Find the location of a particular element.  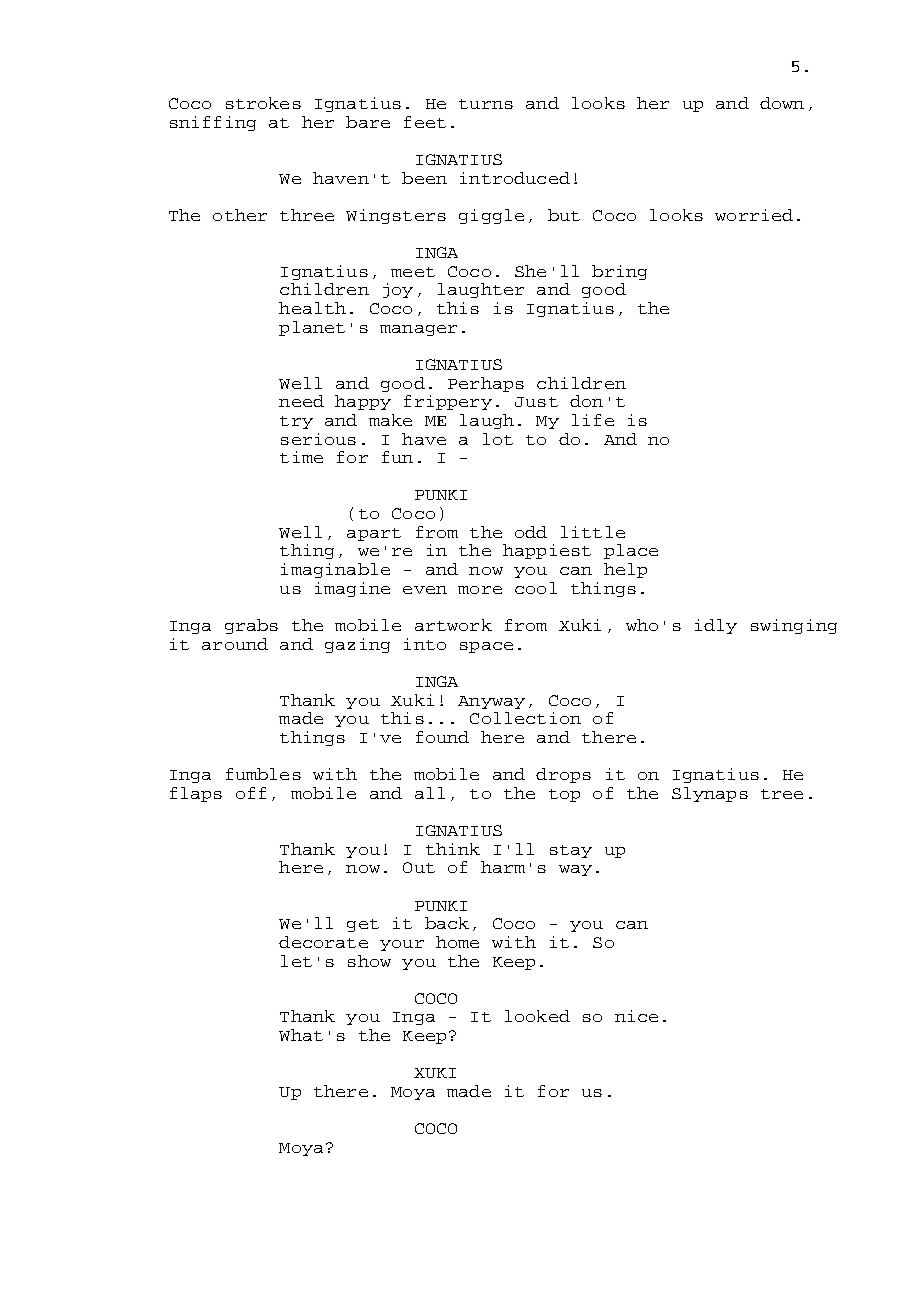

health is located at coordinates (312, 308).
